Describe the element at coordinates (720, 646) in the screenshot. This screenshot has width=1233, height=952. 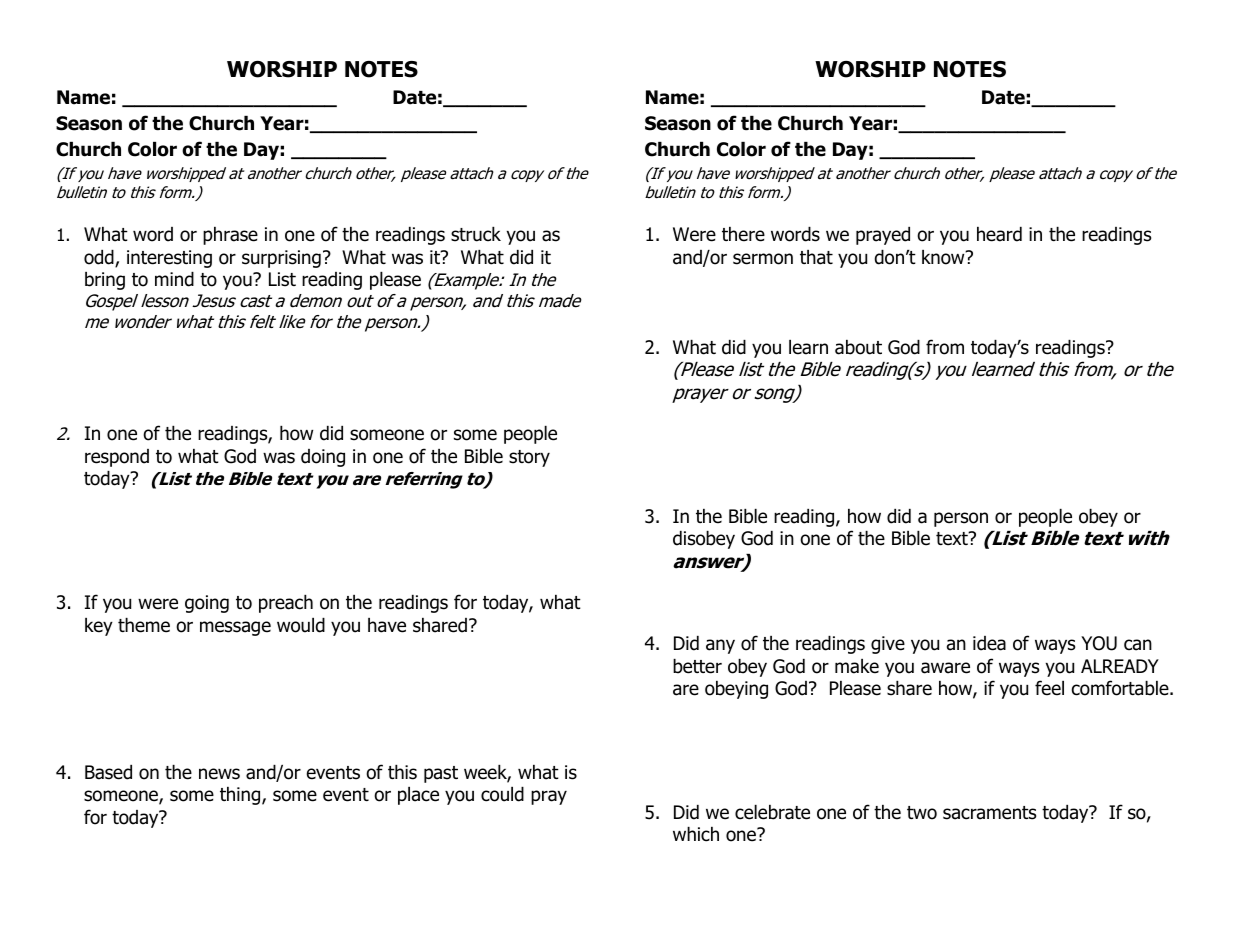
I see `any` at that location.
